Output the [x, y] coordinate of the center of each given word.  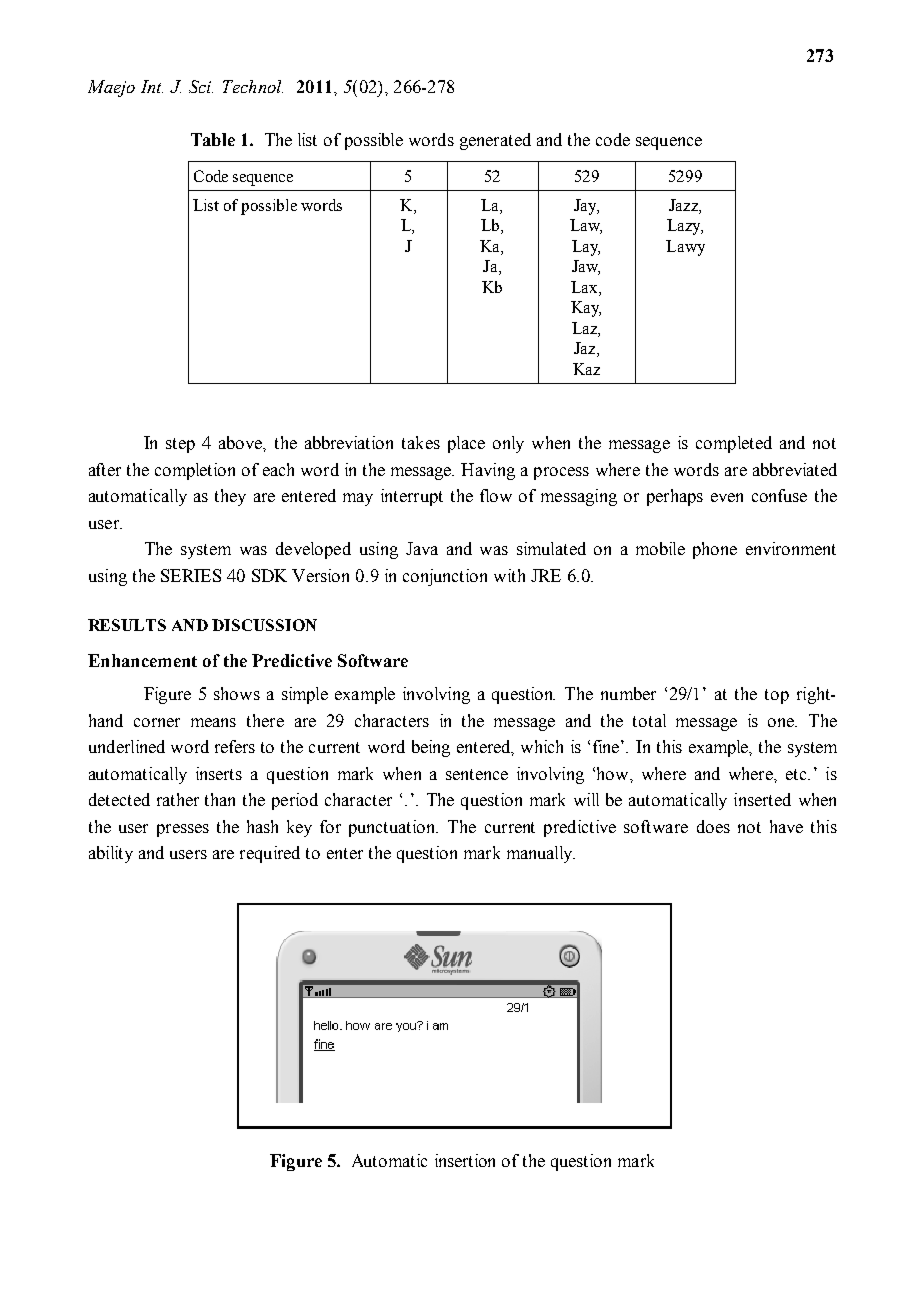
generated [495, 141]
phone [715, 550]
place [466, 444]
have [786, 826]
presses [183, 830]
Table [213, 139]
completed [734, 444]
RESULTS [127, 625]
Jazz [684, 205]
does [713, 826]
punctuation [393, 828]
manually [541, 854]
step [180, 445]
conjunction [445, 577]
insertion [465, 1160]
